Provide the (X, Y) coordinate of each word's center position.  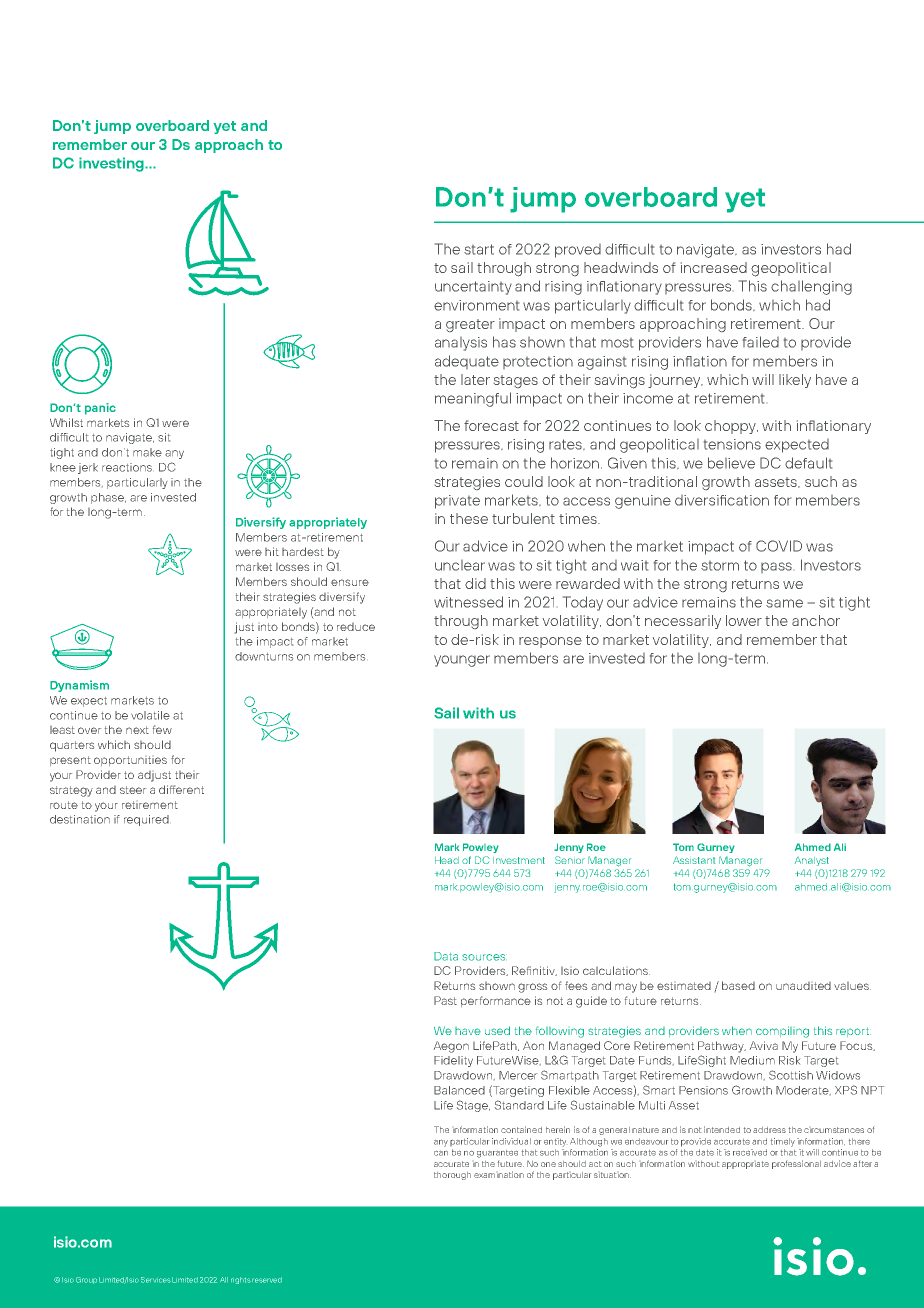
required (146, 820)
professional (796, 1164)
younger (462, 661)
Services (156, 1280)
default (808, 463)
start (479, 249)
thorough (452, 1176)
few (162, 729)
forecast (491, 425)
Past (445, 1000)
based (738, 985)
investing (112, 164)
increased (714, 267)
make (147, 452)
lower (744, 620)
